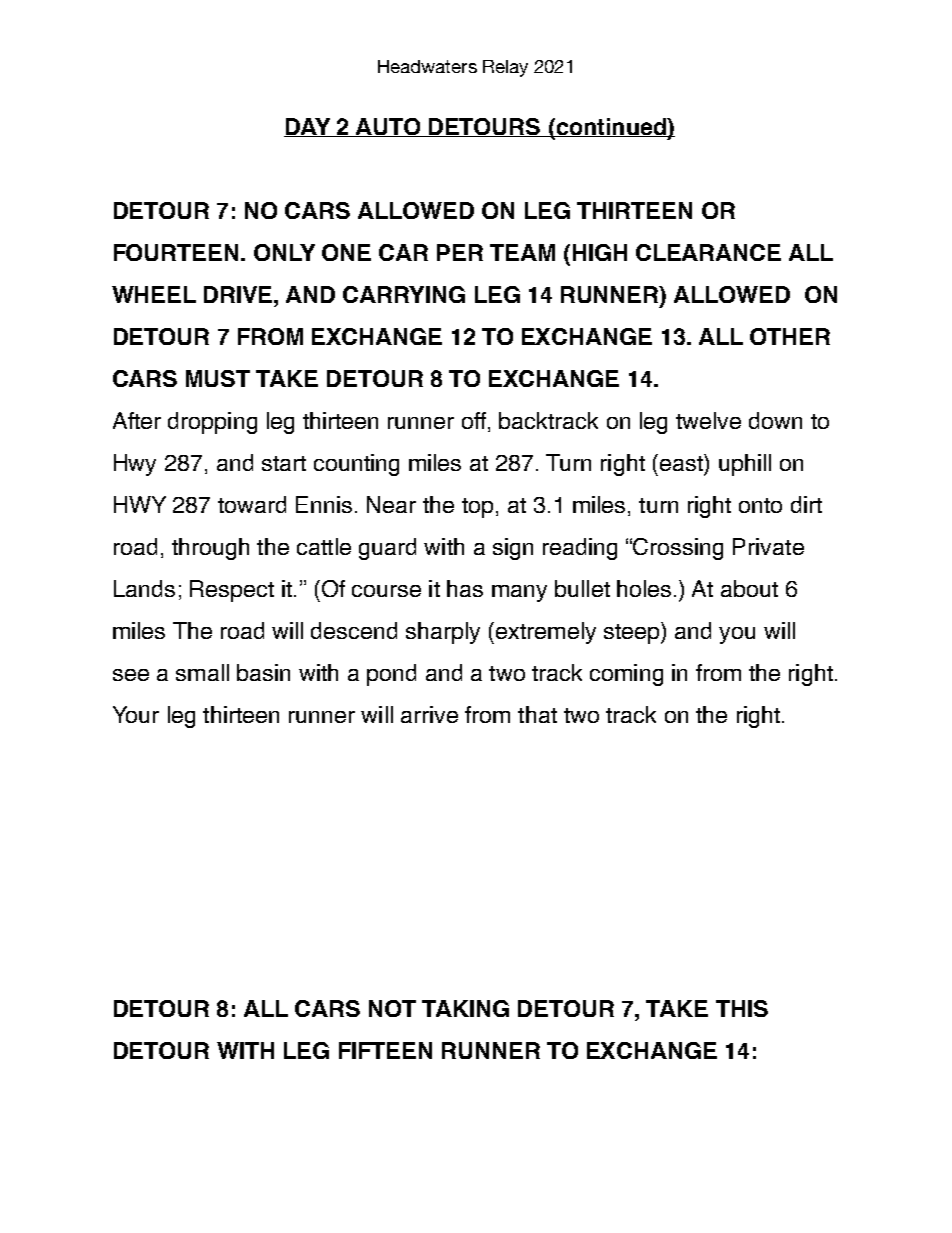  I want to click on OTHER, so click(790, 336).
